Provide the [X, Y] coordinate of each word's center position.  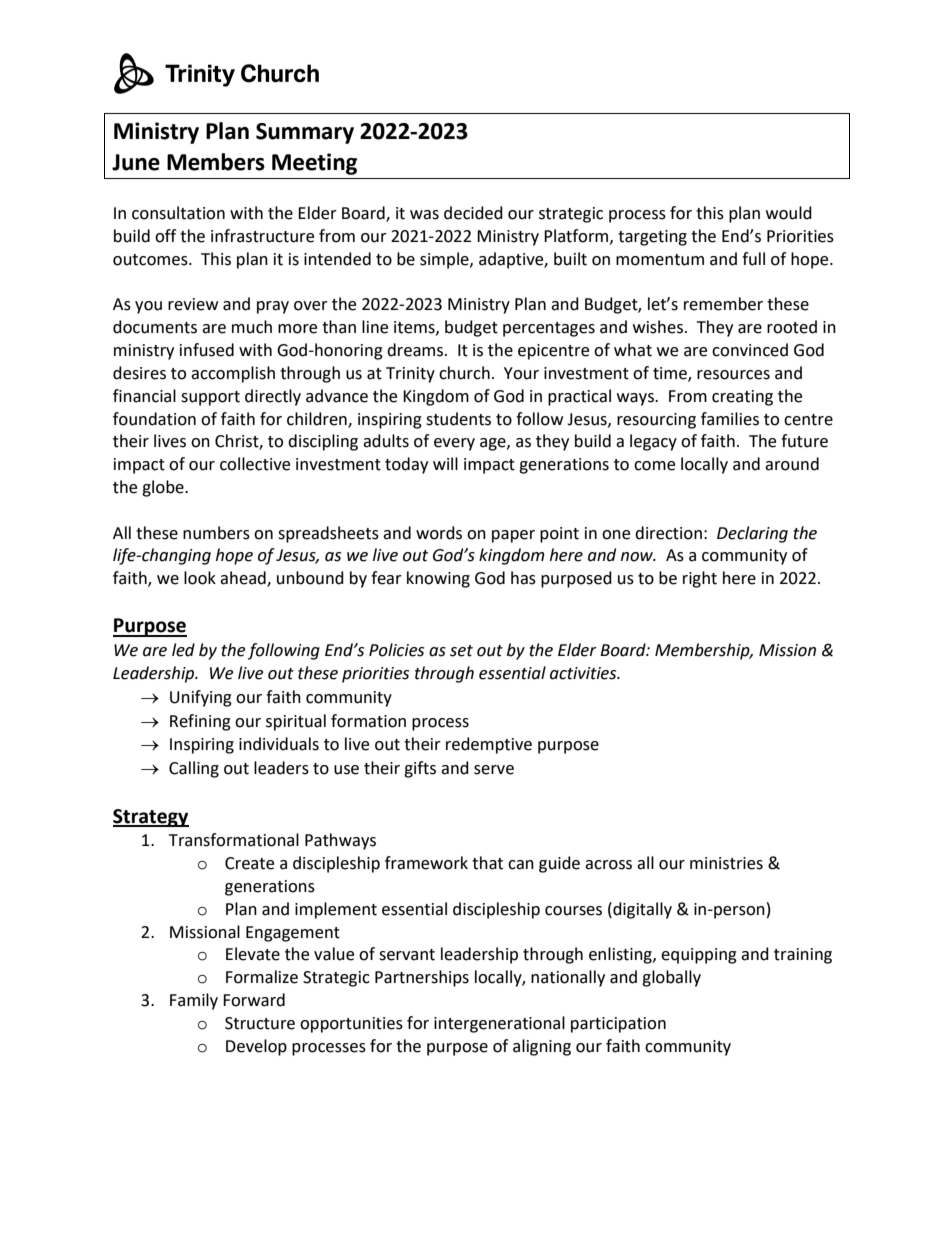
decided [473, 213]
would [789, 213]
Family [194, 1001]
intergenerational [499, 1024]
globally [671, 978]
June [136, 162]
